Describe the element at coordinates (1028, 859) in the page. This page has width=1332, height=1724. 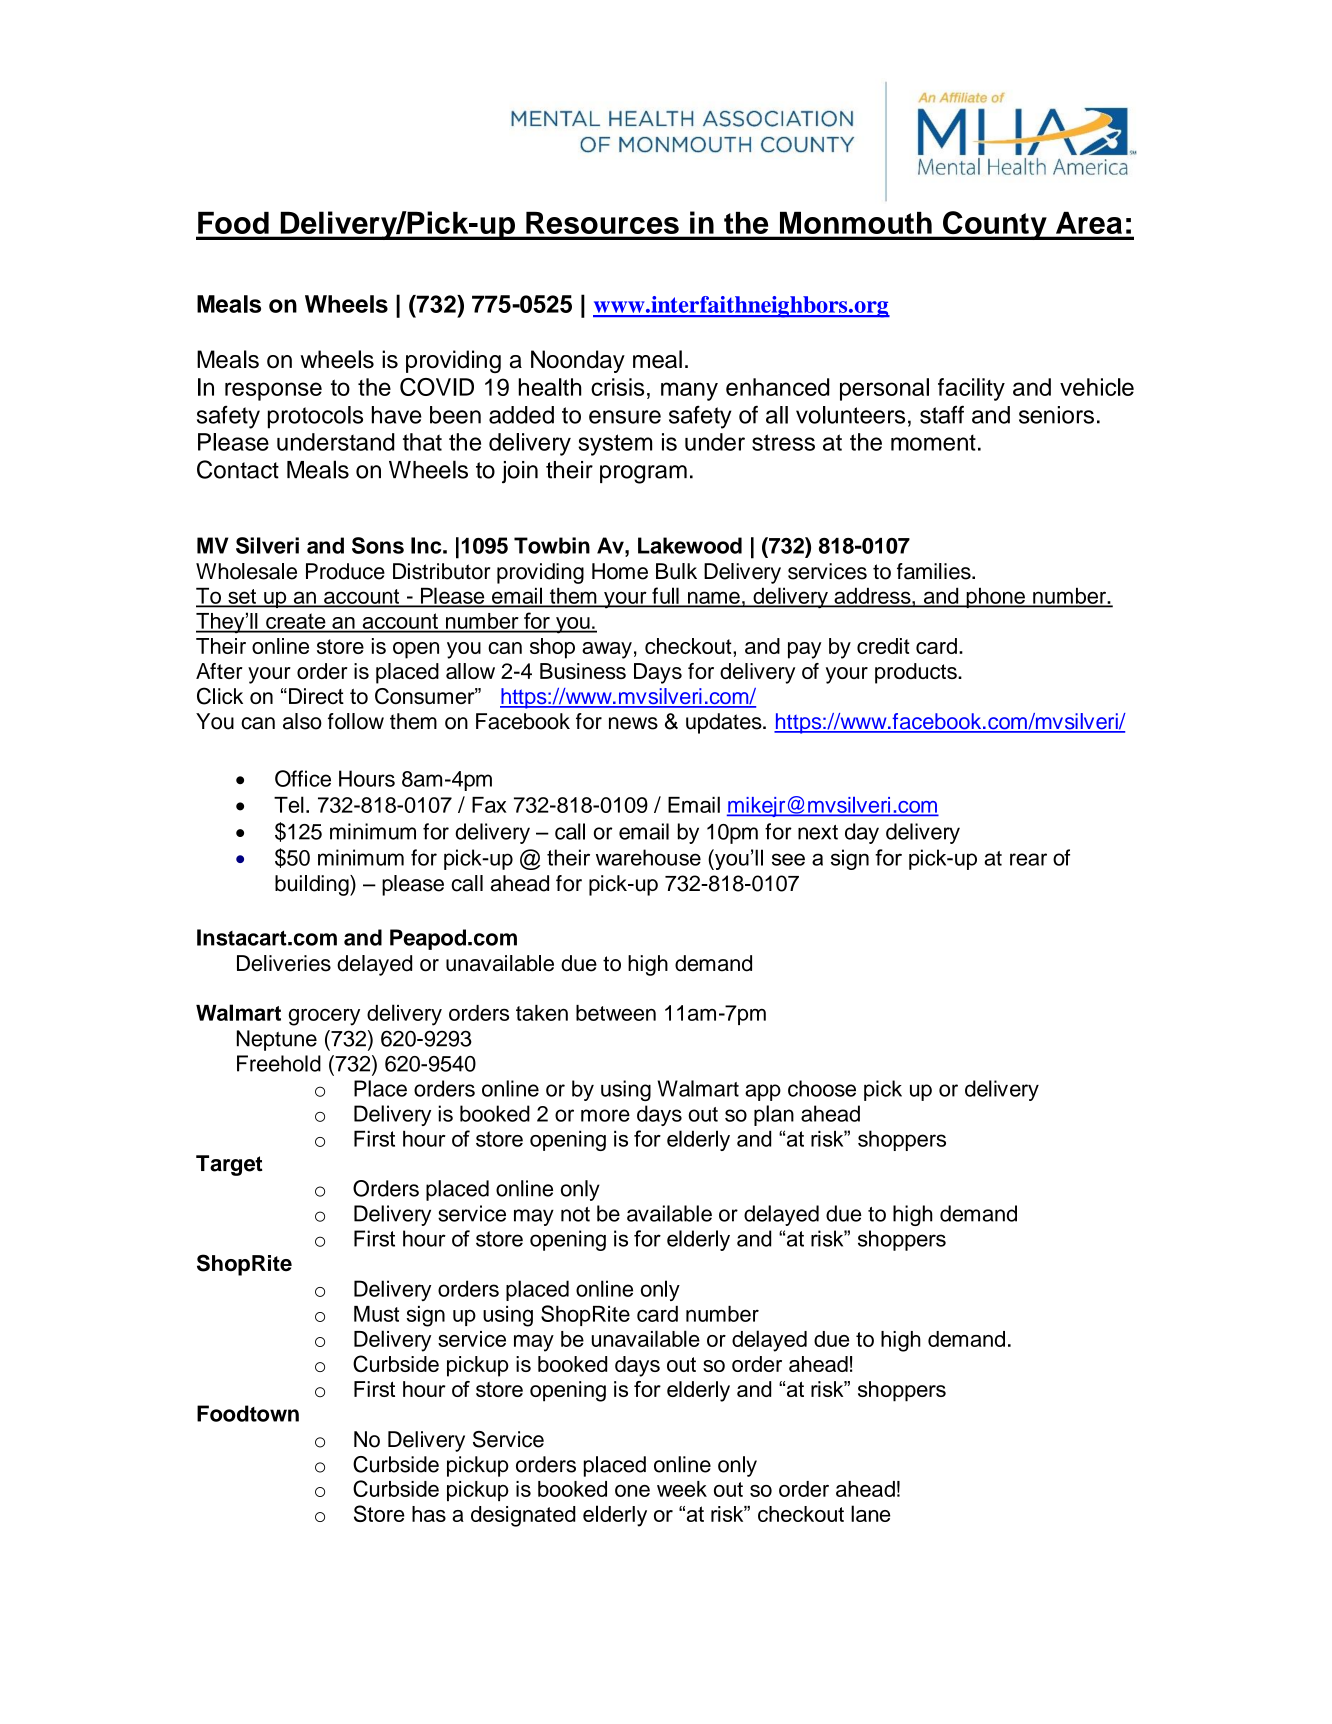
I see `rear` at that location.
